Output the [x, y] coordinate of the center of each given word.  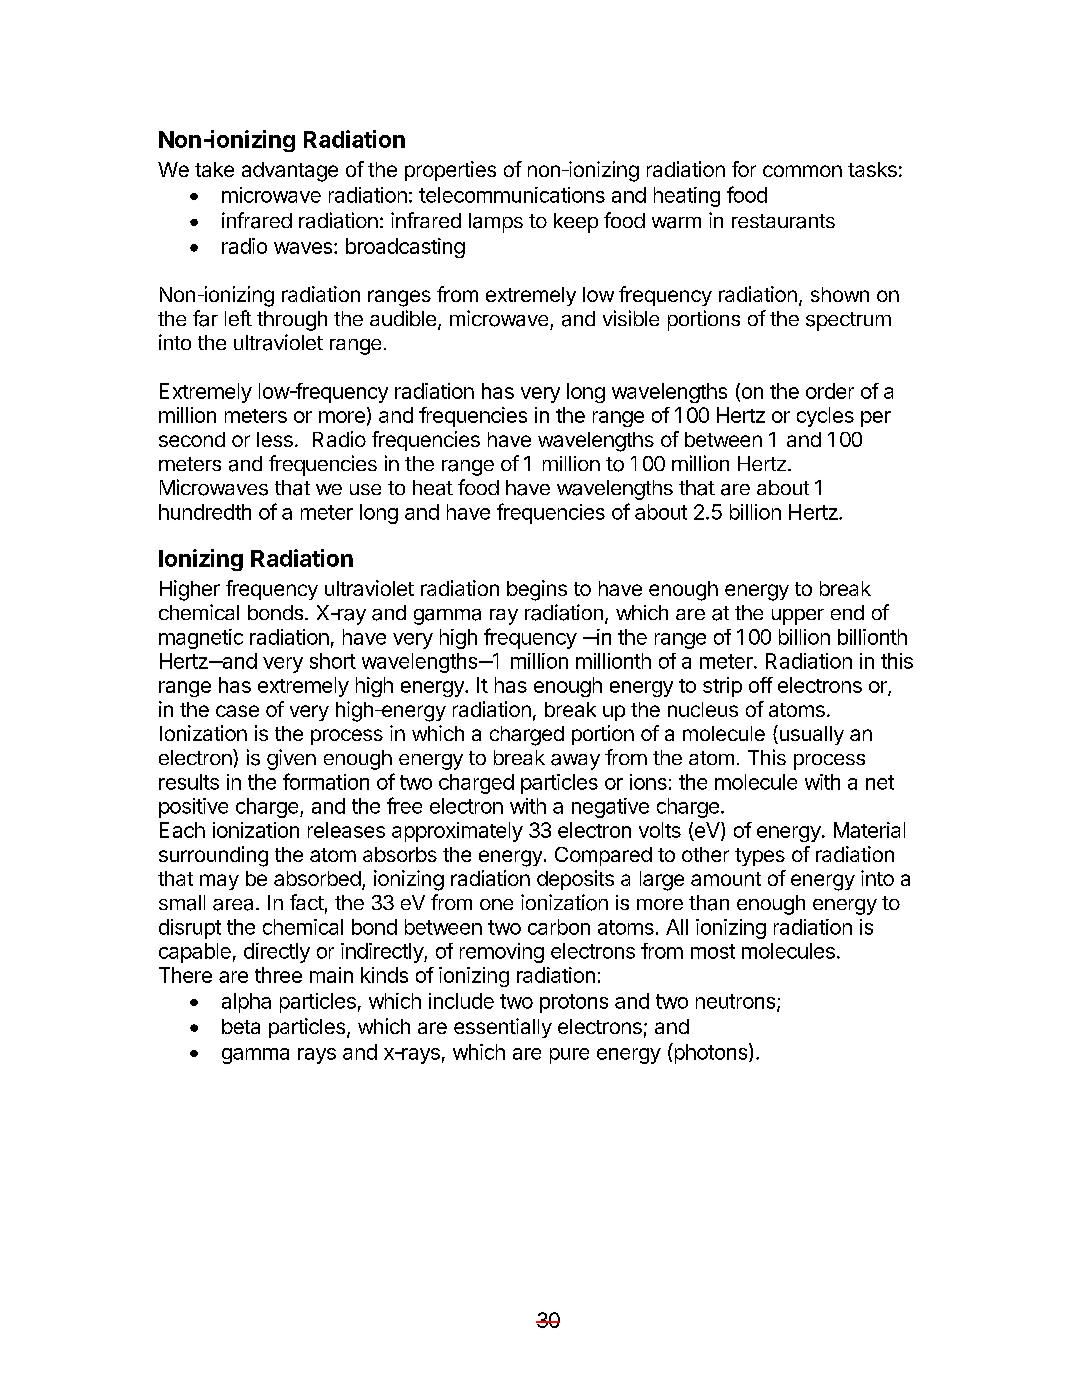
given [291, 759]
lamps [496, 223]
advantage [290, 172]
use [365, 489]
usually [810, 735]
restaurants [783, 221]
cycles [825, 417]
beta [241, 1026]
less [275, 439]
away [575, 762]
